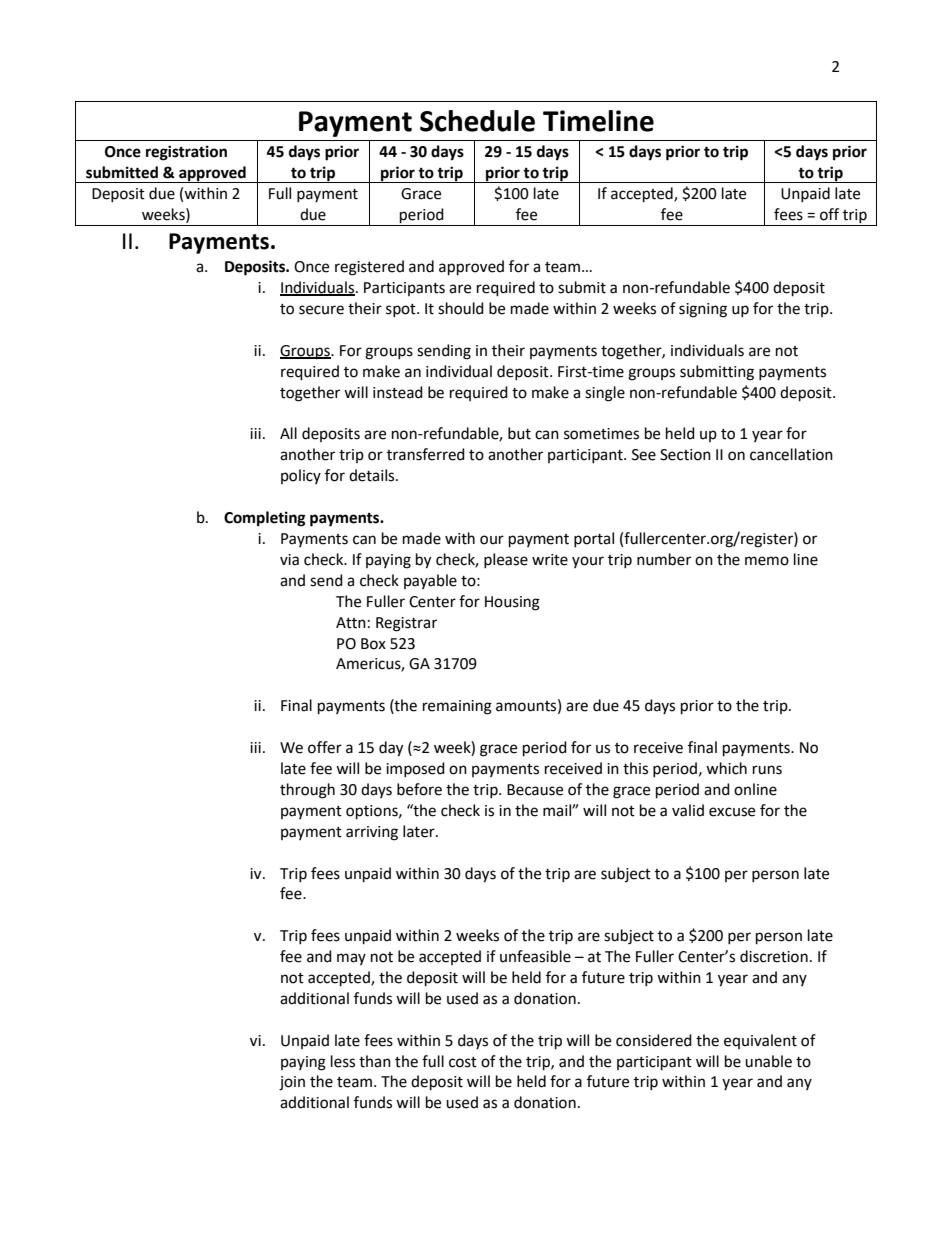  What do you see at coordinates (289, 560) in the screenshot?
I see `via` at bounding box center [289, 560].
